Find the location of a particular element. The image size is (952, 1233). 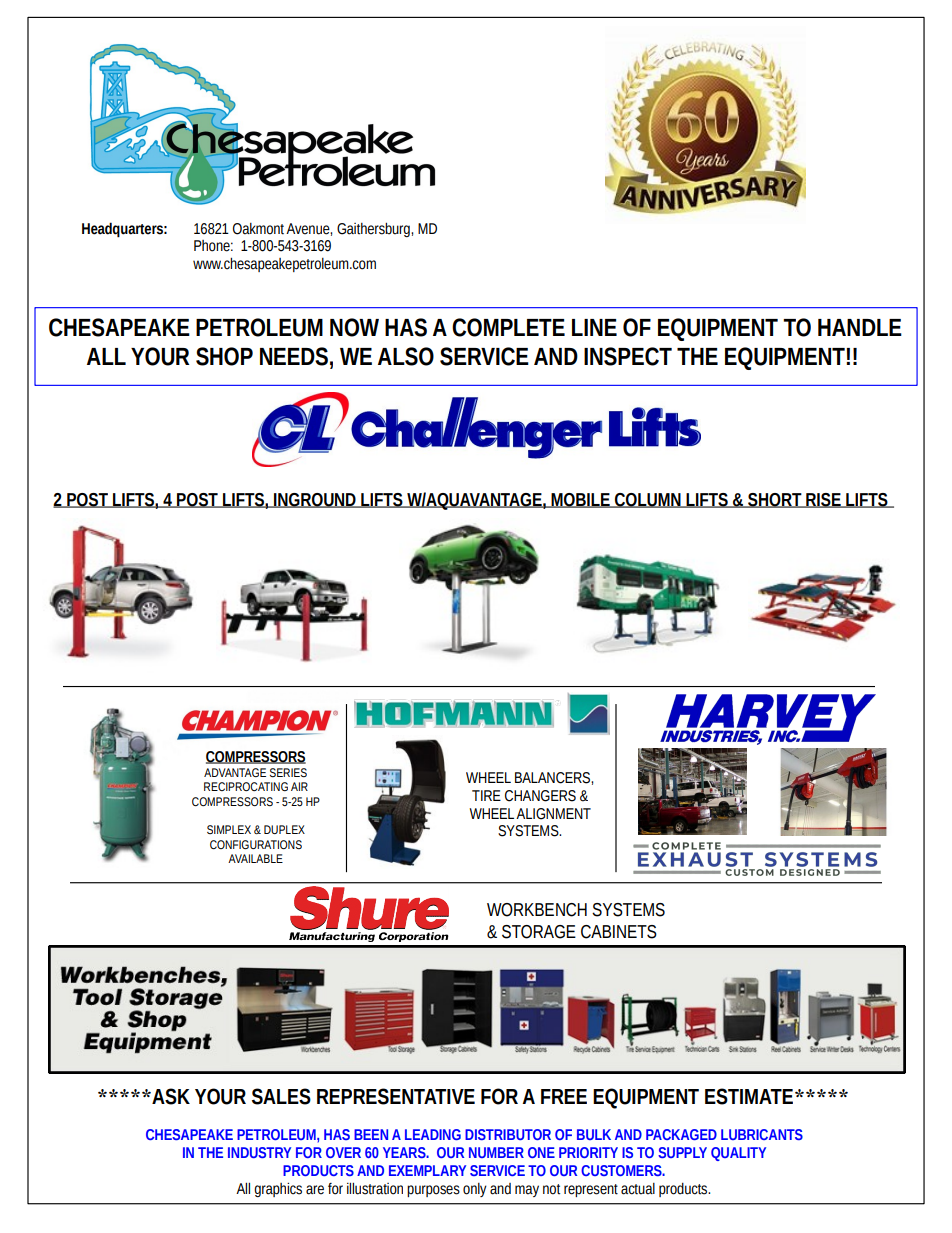

NUMBER is located at coordinates (496, 1152).
